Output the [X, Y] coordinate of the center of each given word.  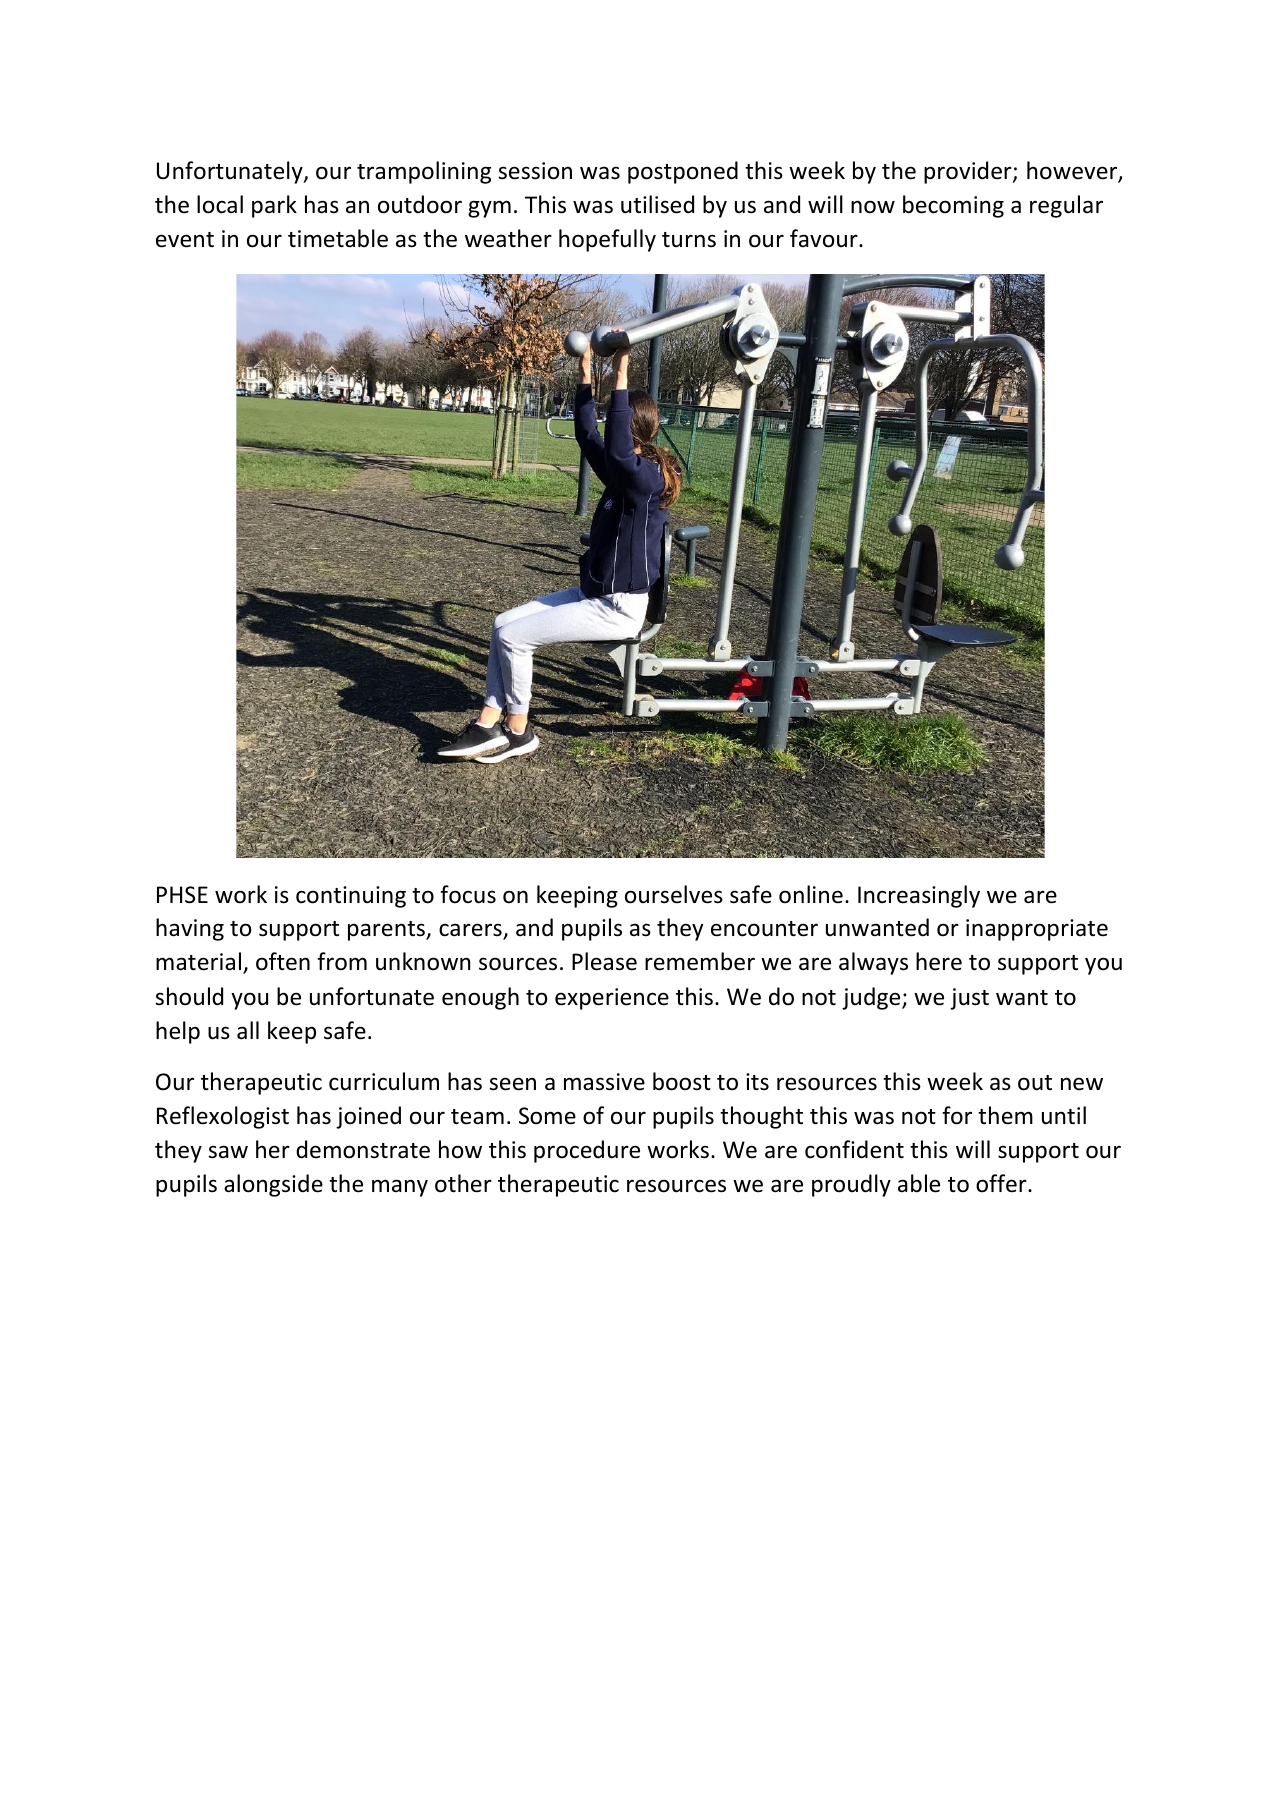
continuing [351, 897]
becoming [953, 206]
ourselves [674, 894]
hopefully [607, 240]
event [185, 240]
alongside [273, 1185]
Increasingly [919, 896]
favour [825, 238]
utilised [657, 204]
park [274, 206]
